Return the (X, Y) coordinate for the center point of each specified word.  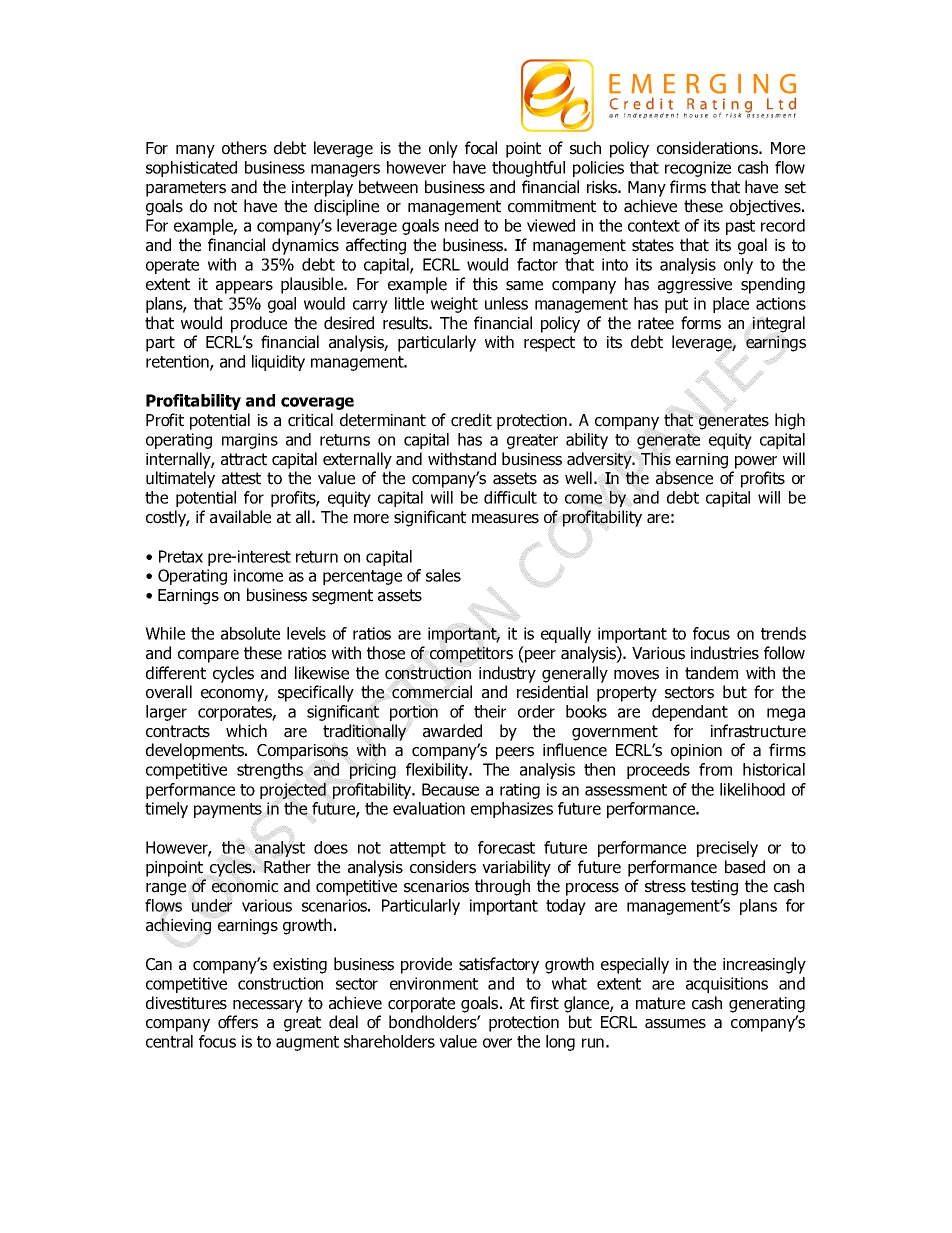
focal (481, 148)
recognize (698, 169)
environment (434, 983)
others (244, 148)
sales (443, 575)
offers (238, 1022)
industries (725, 653)
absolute (250, 633)
